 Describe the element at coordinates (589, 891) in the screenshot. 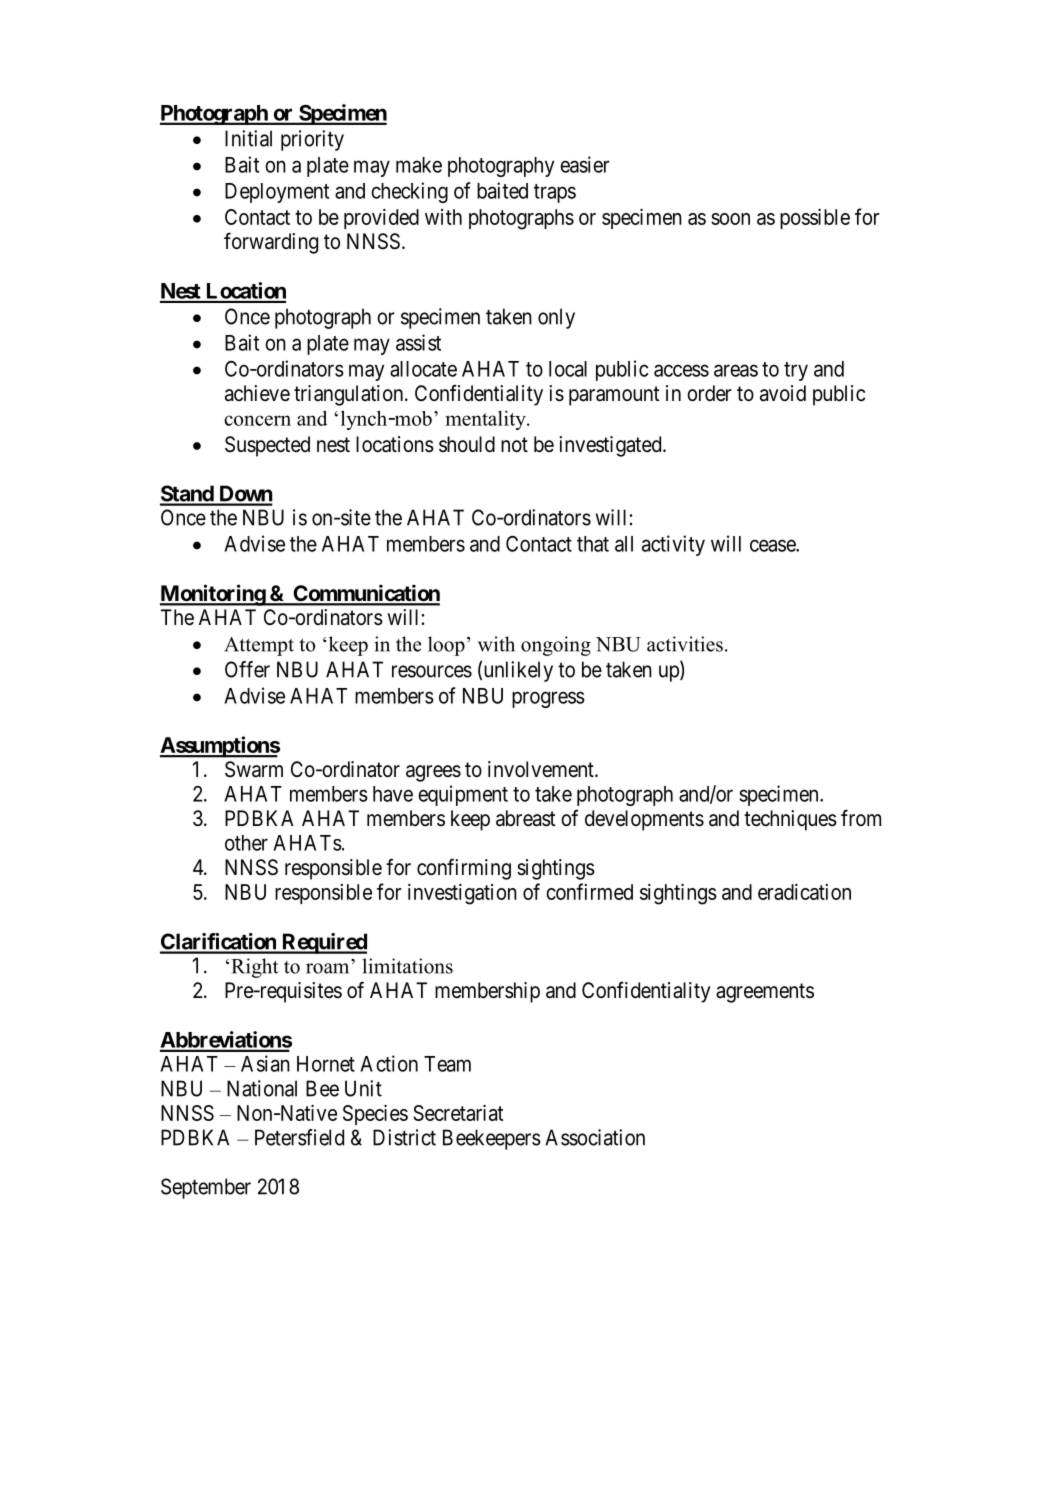

I see `confirmed` at that location.
